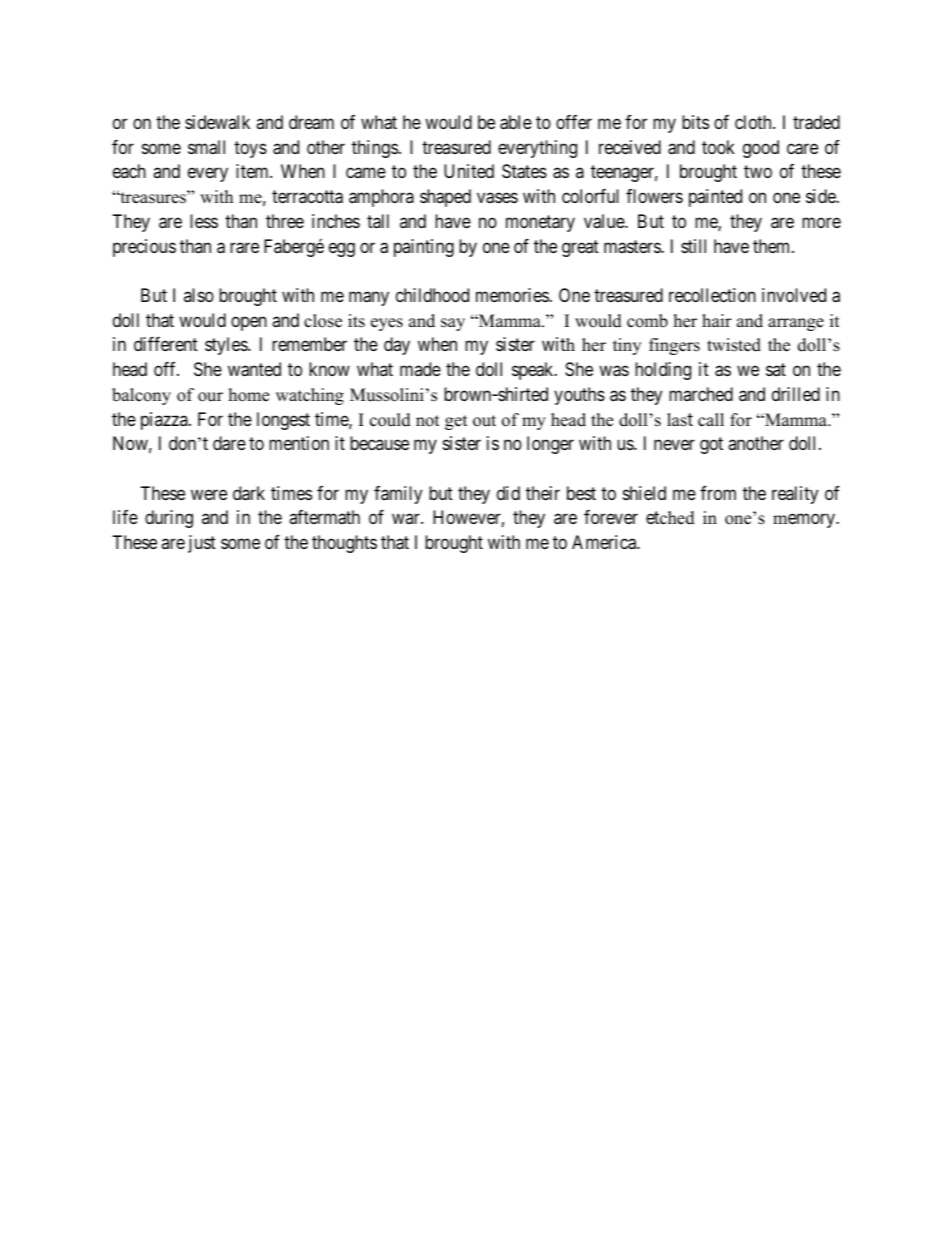 This document has width=952, height=1233. I want to click on our, so click(210, 397).
